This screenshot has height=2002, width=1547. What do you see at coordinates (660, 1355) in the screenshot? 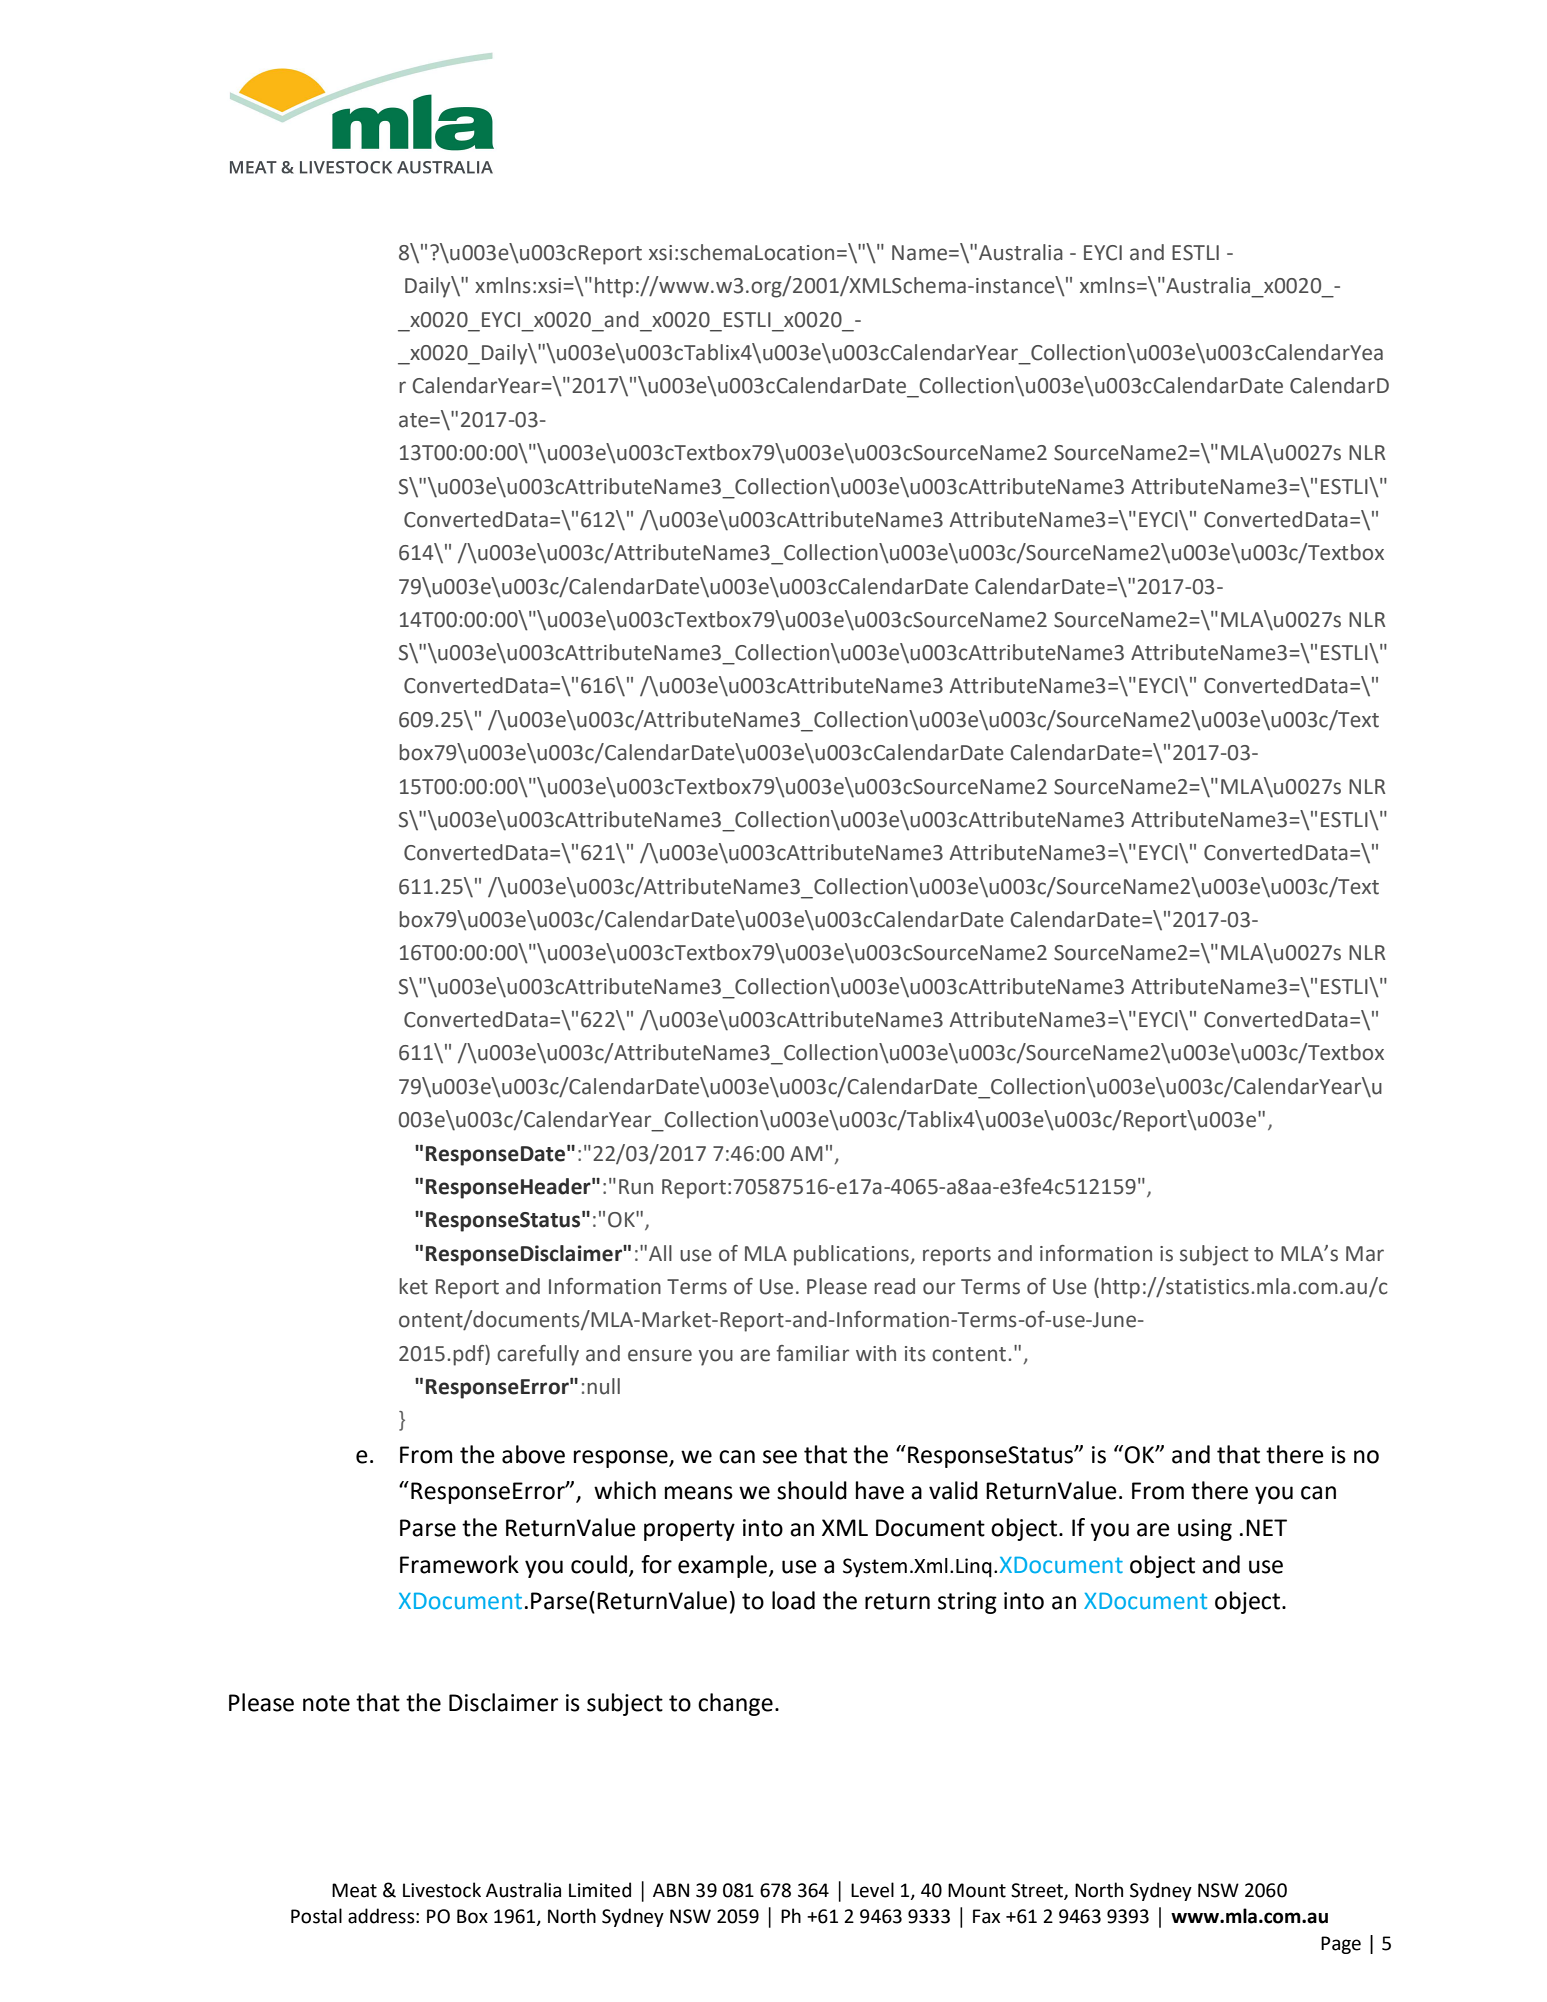
I see `ensure` at bounding box center [660, 1355].
